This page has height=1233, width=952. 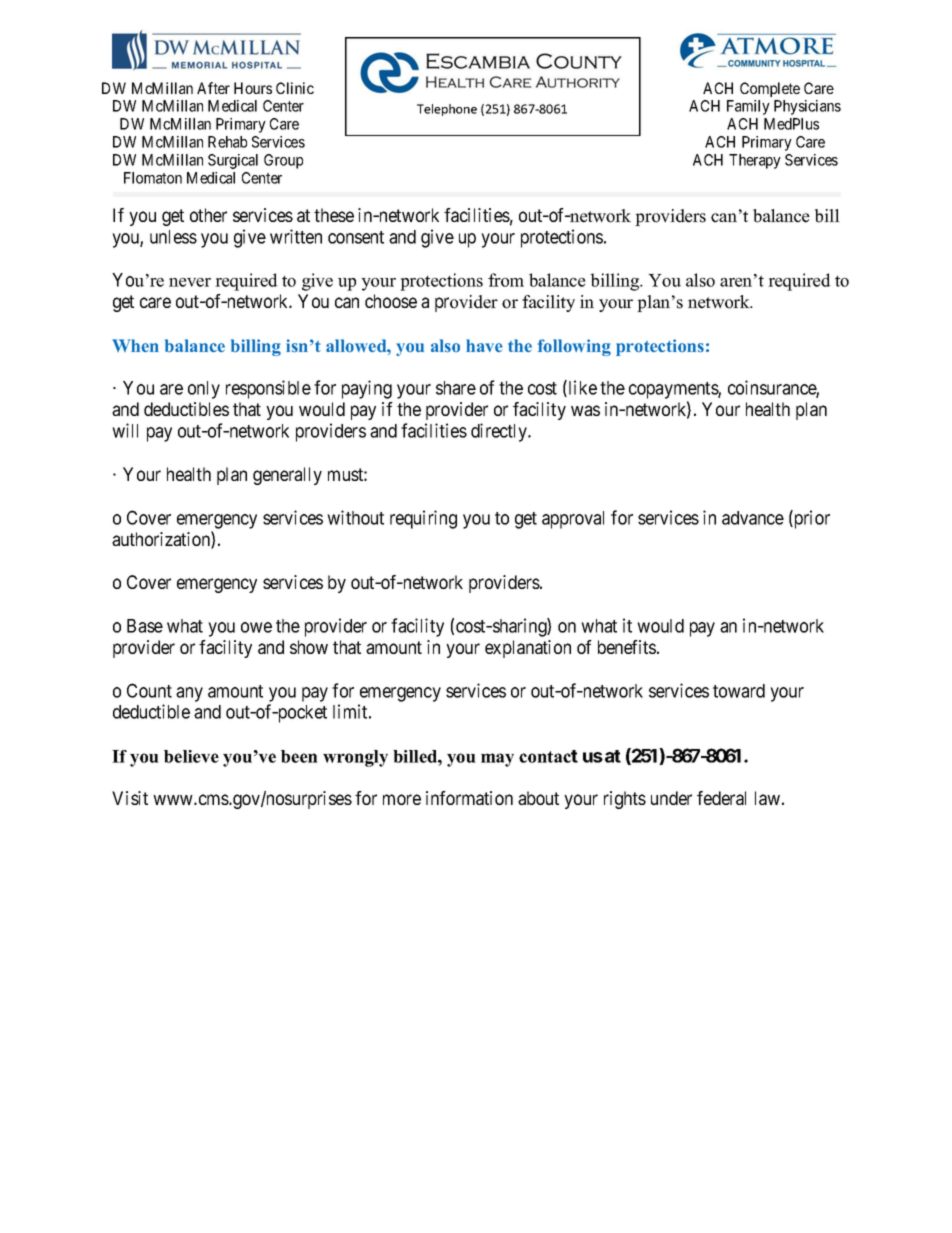 I want to click on requiring, so click(x=423, y=519).
